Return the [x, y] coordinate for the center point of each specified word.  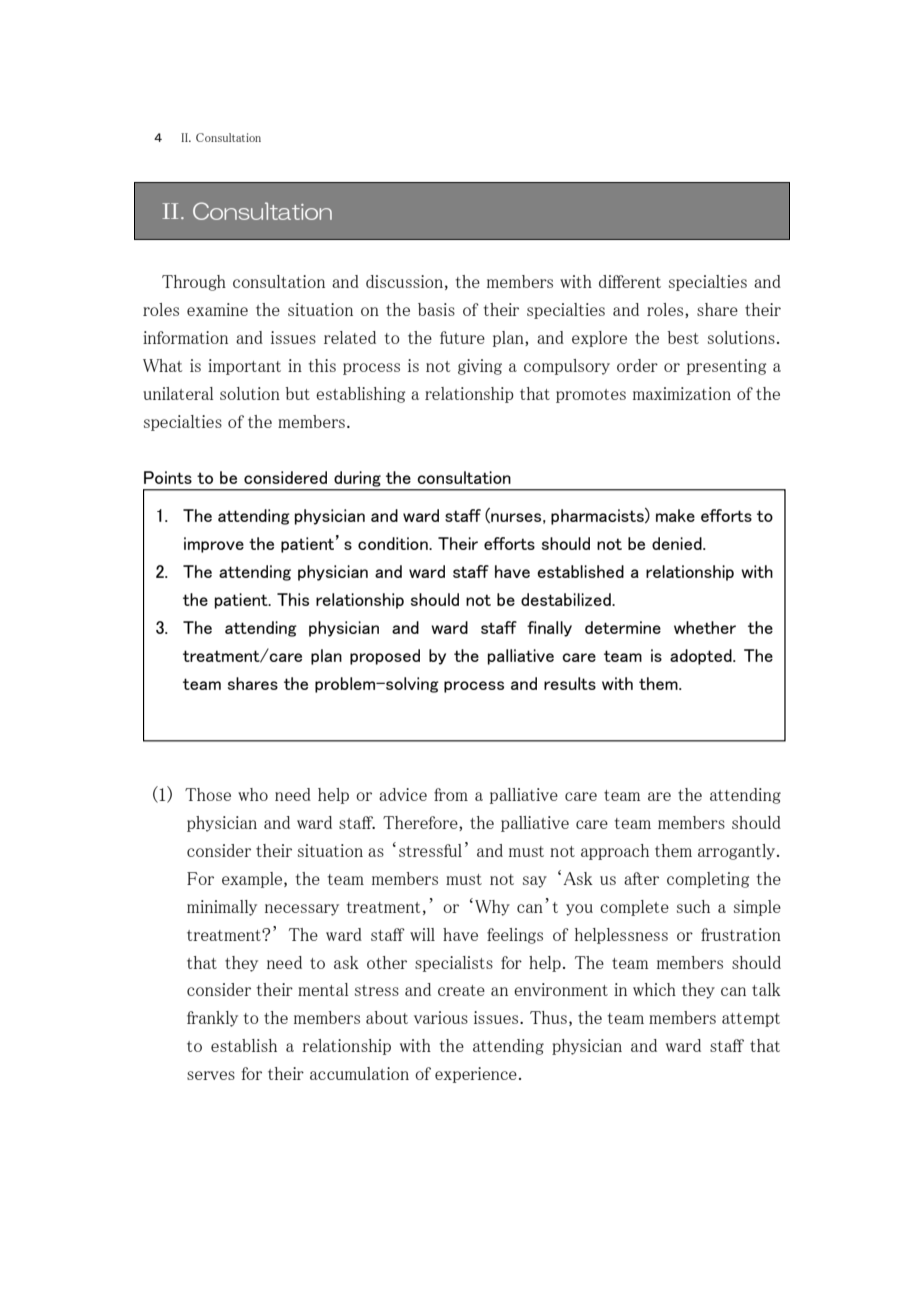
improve [214, 545]
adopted [702, 657]
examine [217, 309]
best [683, 337]
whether [705, 627]
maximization [682, 393]
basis [436, 309]
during [357, 479]
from [451, 794]
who [253, 794]
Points [168, 477]
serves [211, 1075]
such [693, 906]
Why [492, 908]
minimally [222, 908]
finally [549, 629]
